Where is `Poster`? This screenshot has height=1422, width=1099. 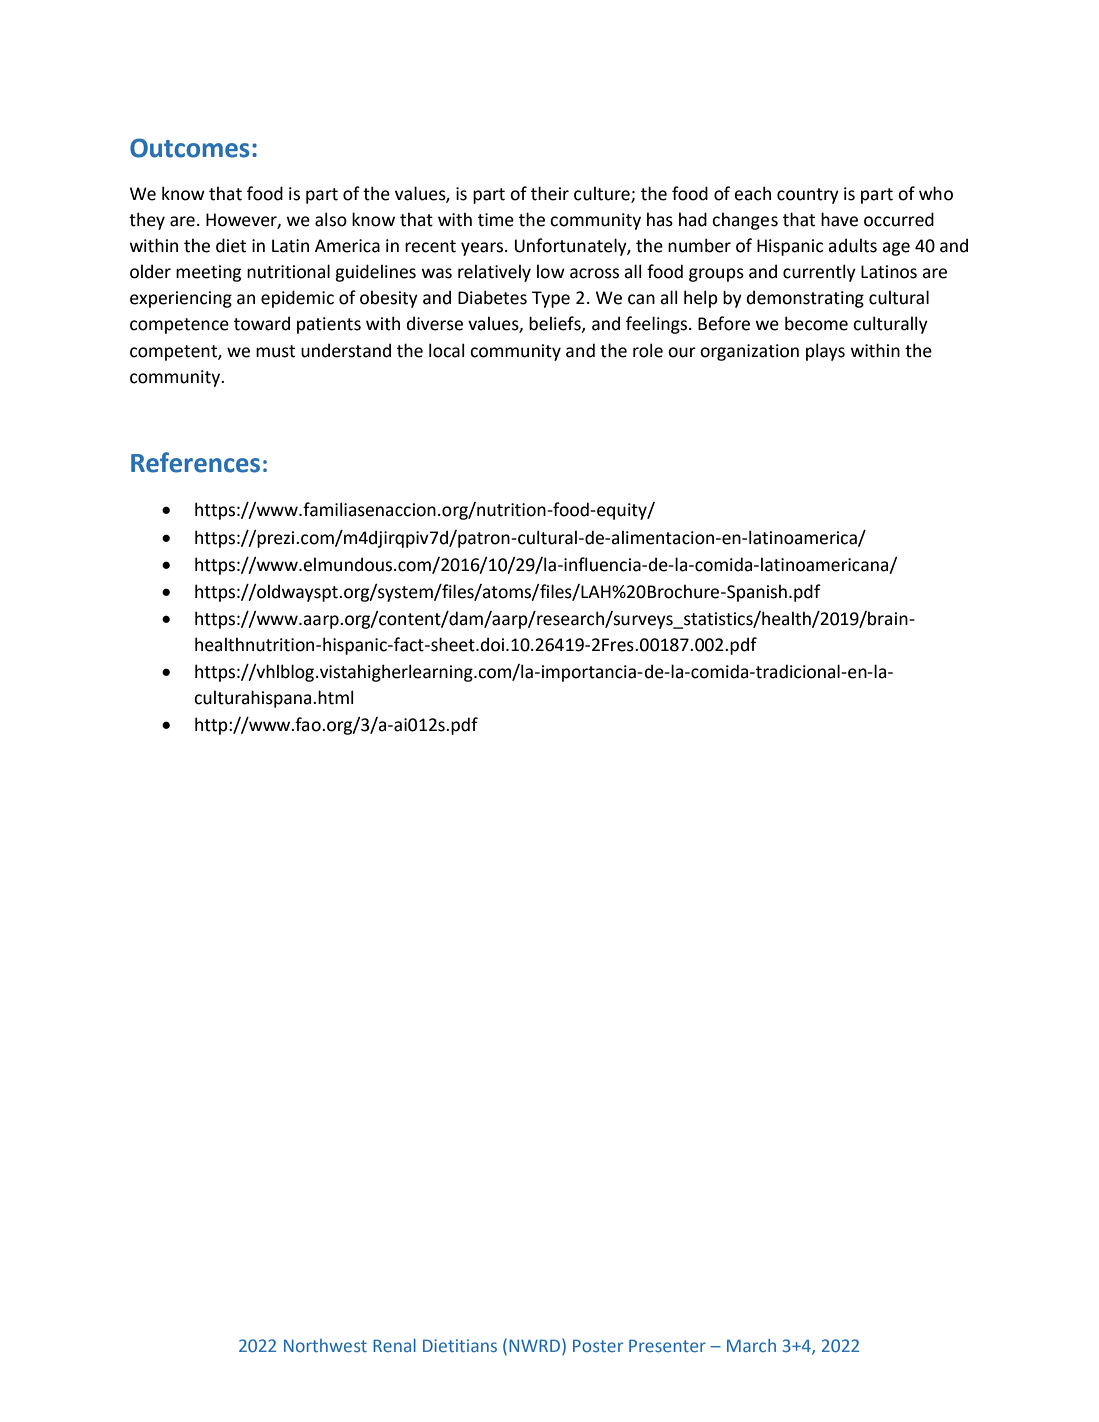 Poster is located at coordinates (598, 1345).
